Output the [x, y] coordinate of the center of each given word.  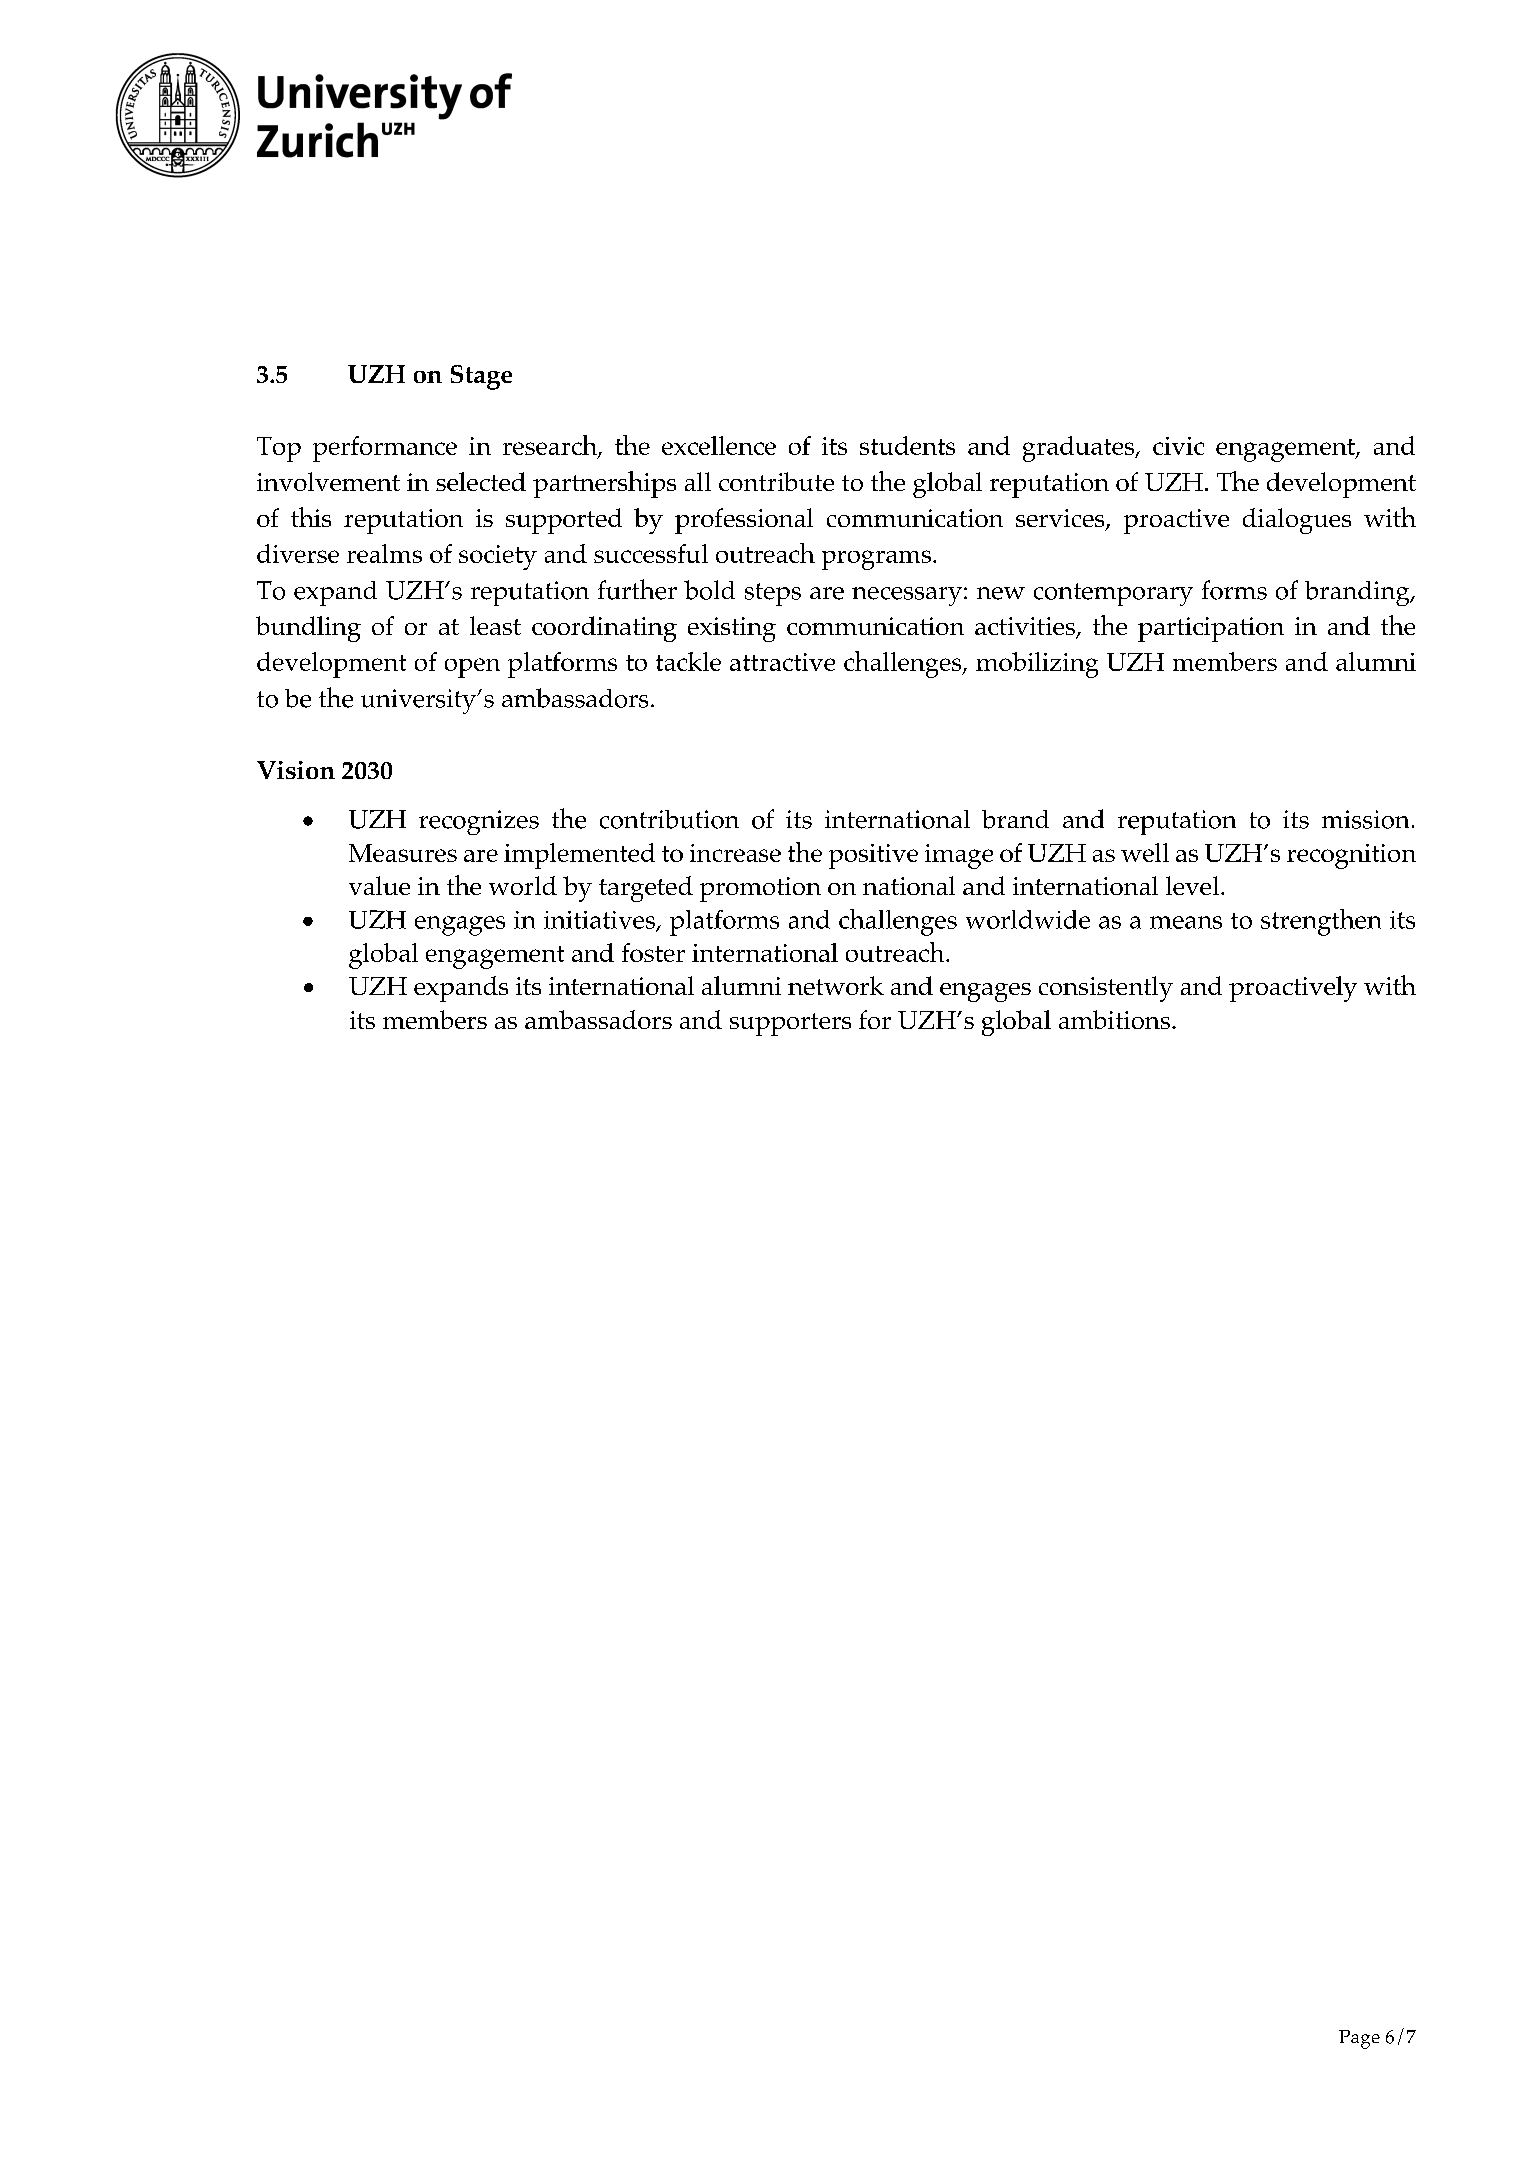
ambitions [1114, 1019]
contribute [776, 481]
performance [385, 449]
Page [1359, 2039]
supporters [790, 1024]
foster [653, 952]
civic [1178, 446]
